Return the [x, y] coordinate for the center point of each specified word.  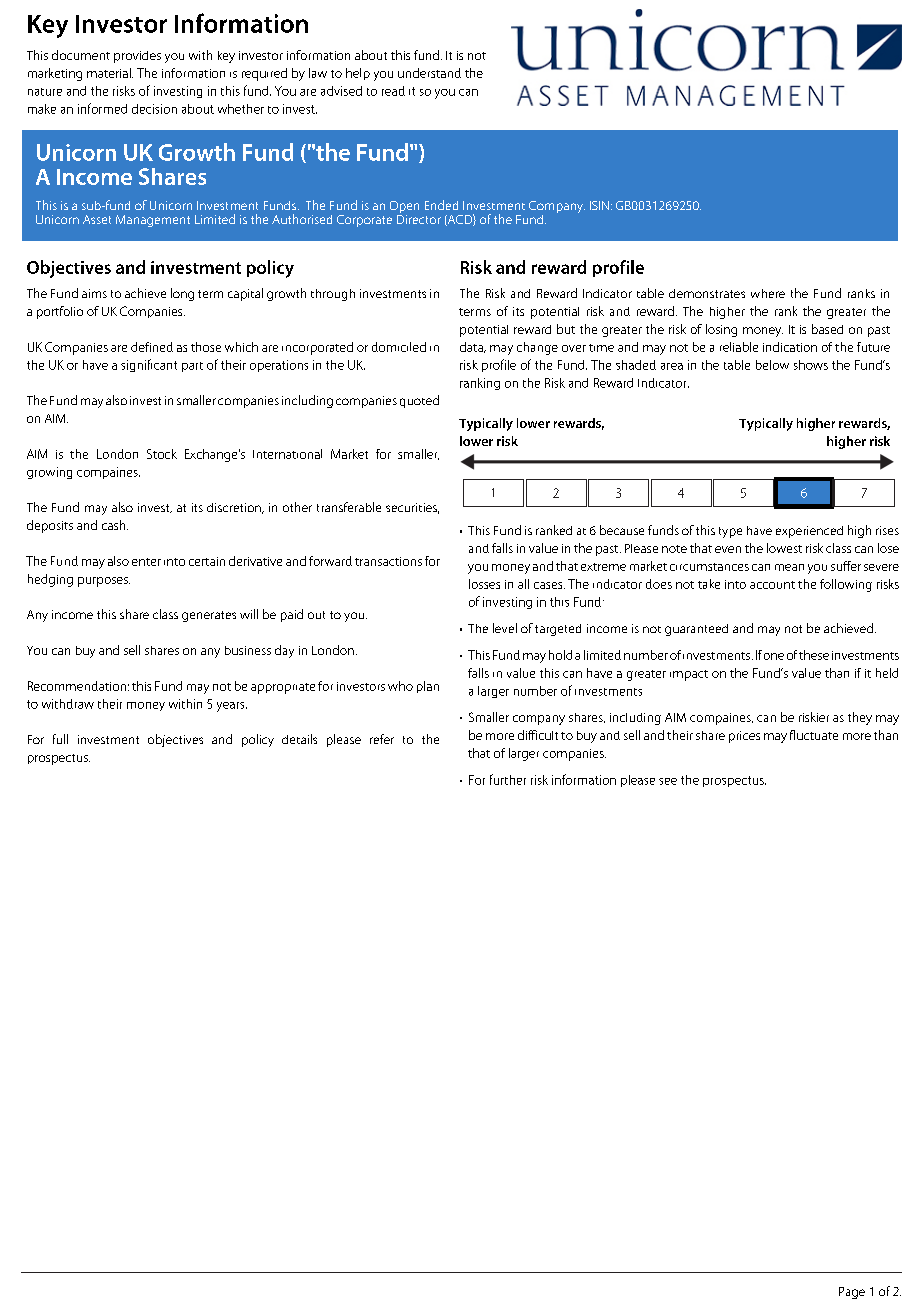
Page [852, 1293]
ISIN [599, 205]
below [772, 365]
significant [149, 365]
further [508, 779]
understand [429, 73]
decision [154, 109]
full [60, 739]
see [668, 781]
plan [428, 687]
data [472, 347]
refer [382, 739]
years [232, 707]
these [814, 655]
